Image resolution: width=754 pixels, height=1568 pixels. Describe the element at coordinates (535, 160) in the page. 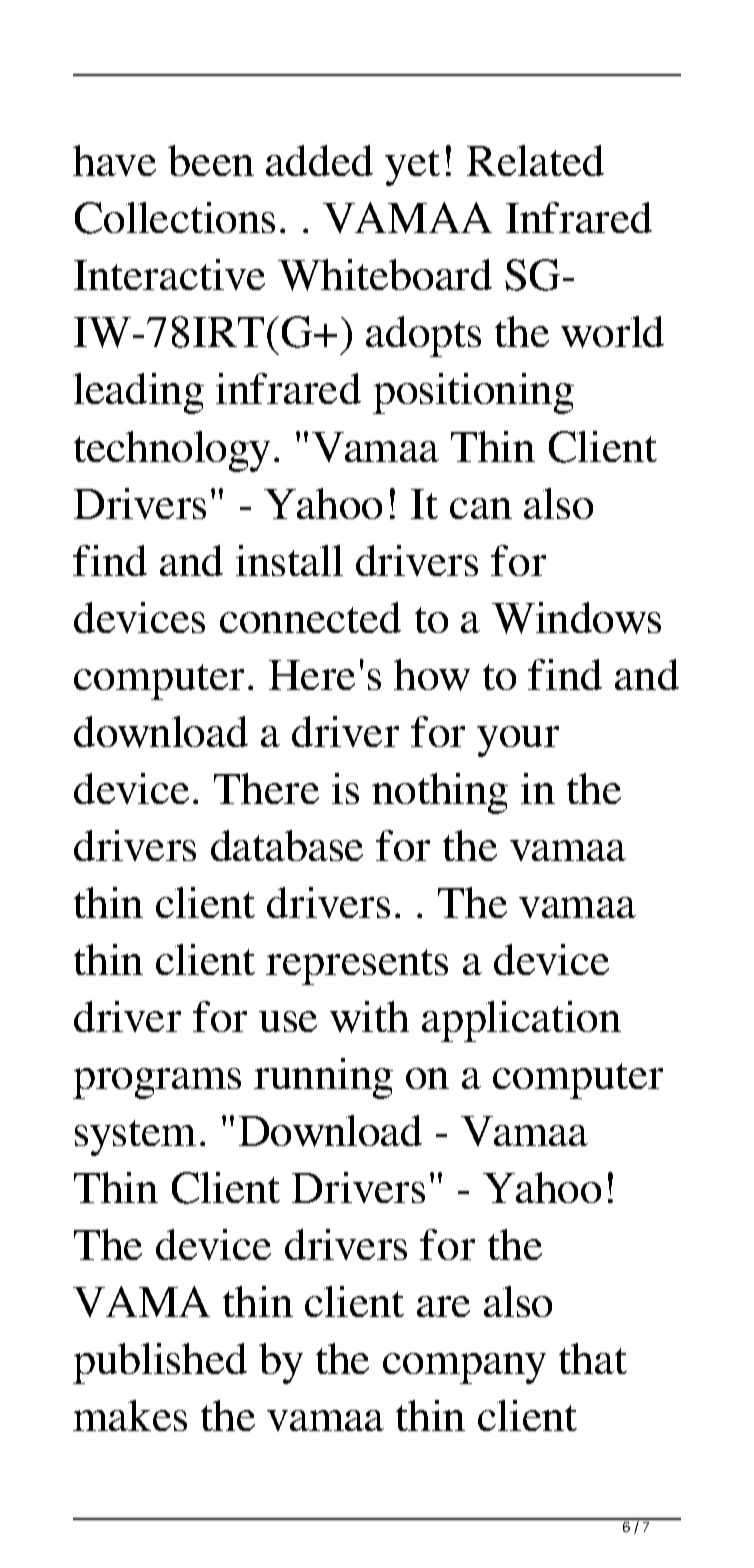

I see `Related` at that location.
